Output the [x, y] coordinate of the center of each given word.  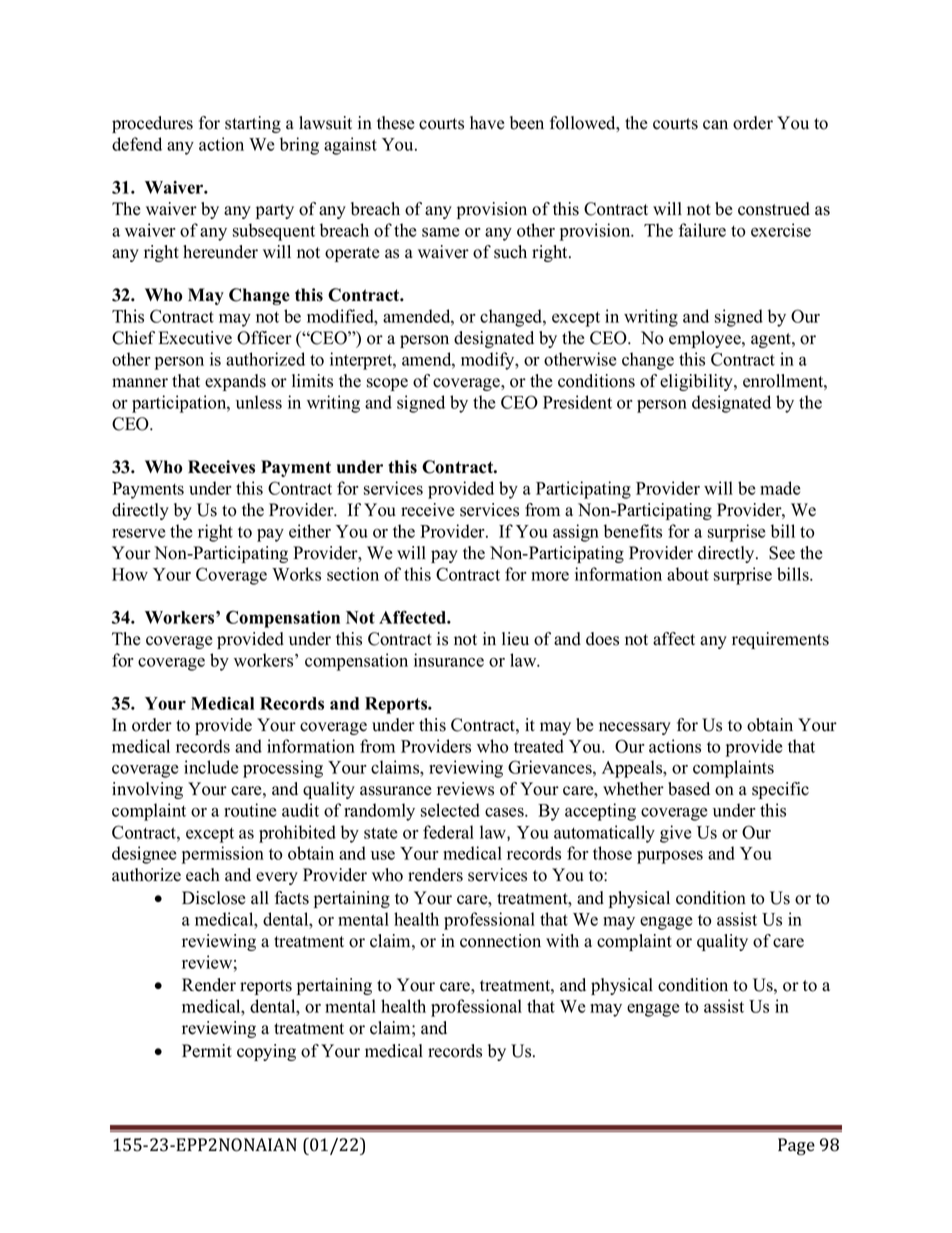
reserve [139, 533]
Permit [207, 1051]
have [487, 123]
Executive [195, 338]
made [780, 488]
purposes [670, 857]
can [715, 125]
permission [223, 855]
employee [706, 339]
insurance [449, 660]
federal [448, 832]
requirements [780, 640]
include [211, 767]
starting [253, 124]
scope [387, 384]
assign [576, 533]
